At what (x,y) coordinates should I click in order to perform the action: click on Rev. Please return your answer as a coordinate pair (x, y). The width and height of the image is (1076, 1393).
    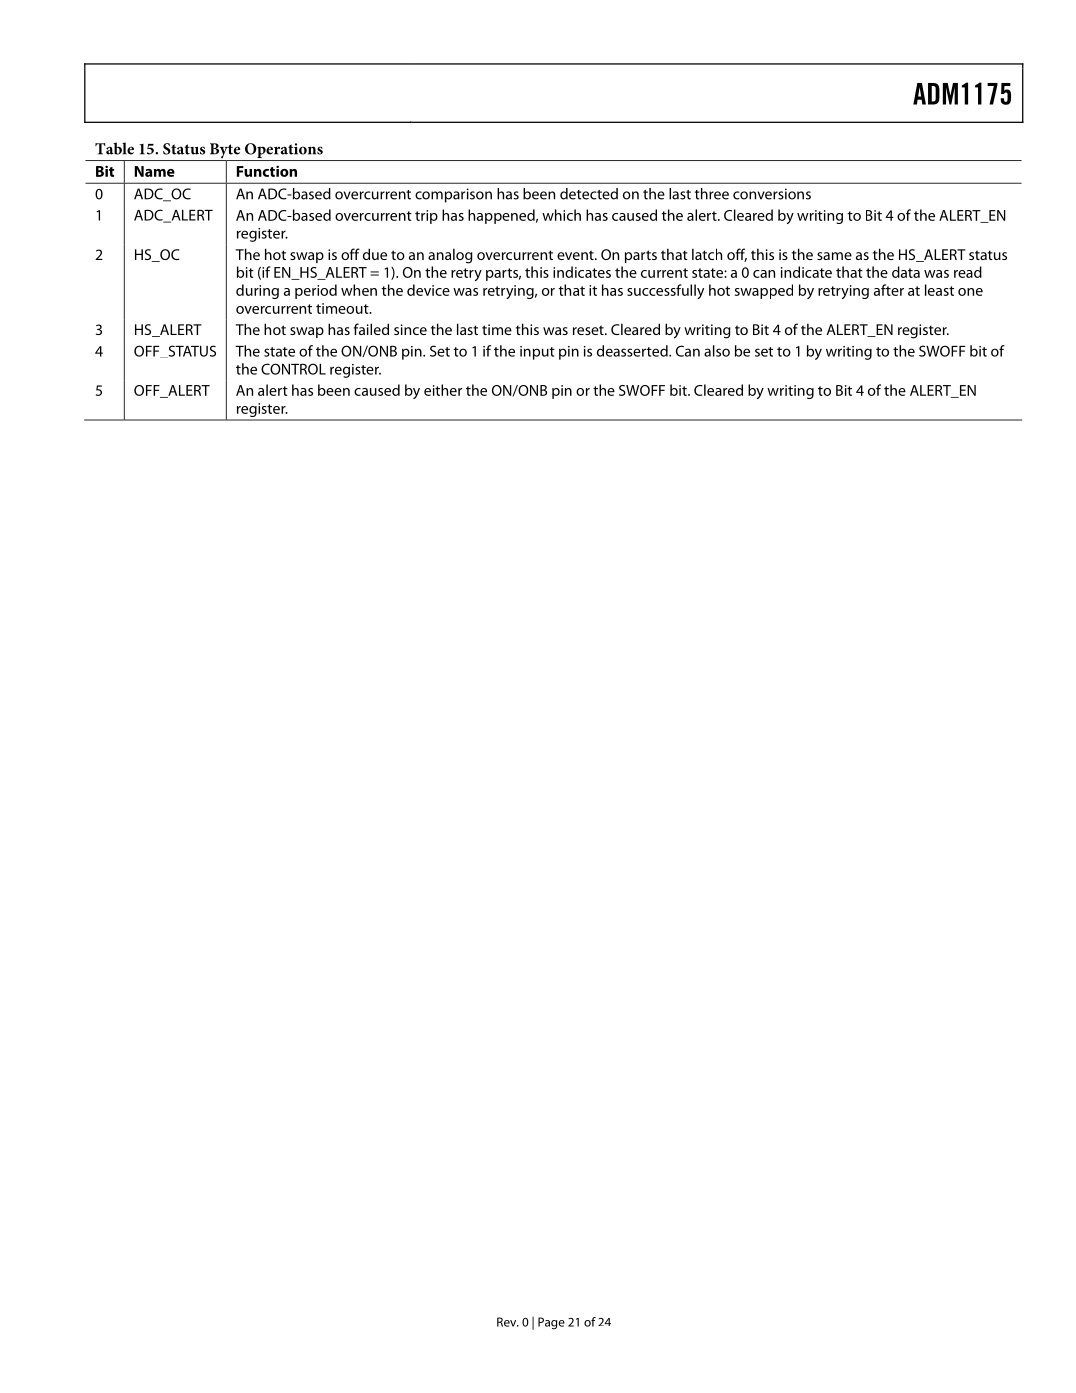
    Looking at the image, I should click on (508, 1322).
